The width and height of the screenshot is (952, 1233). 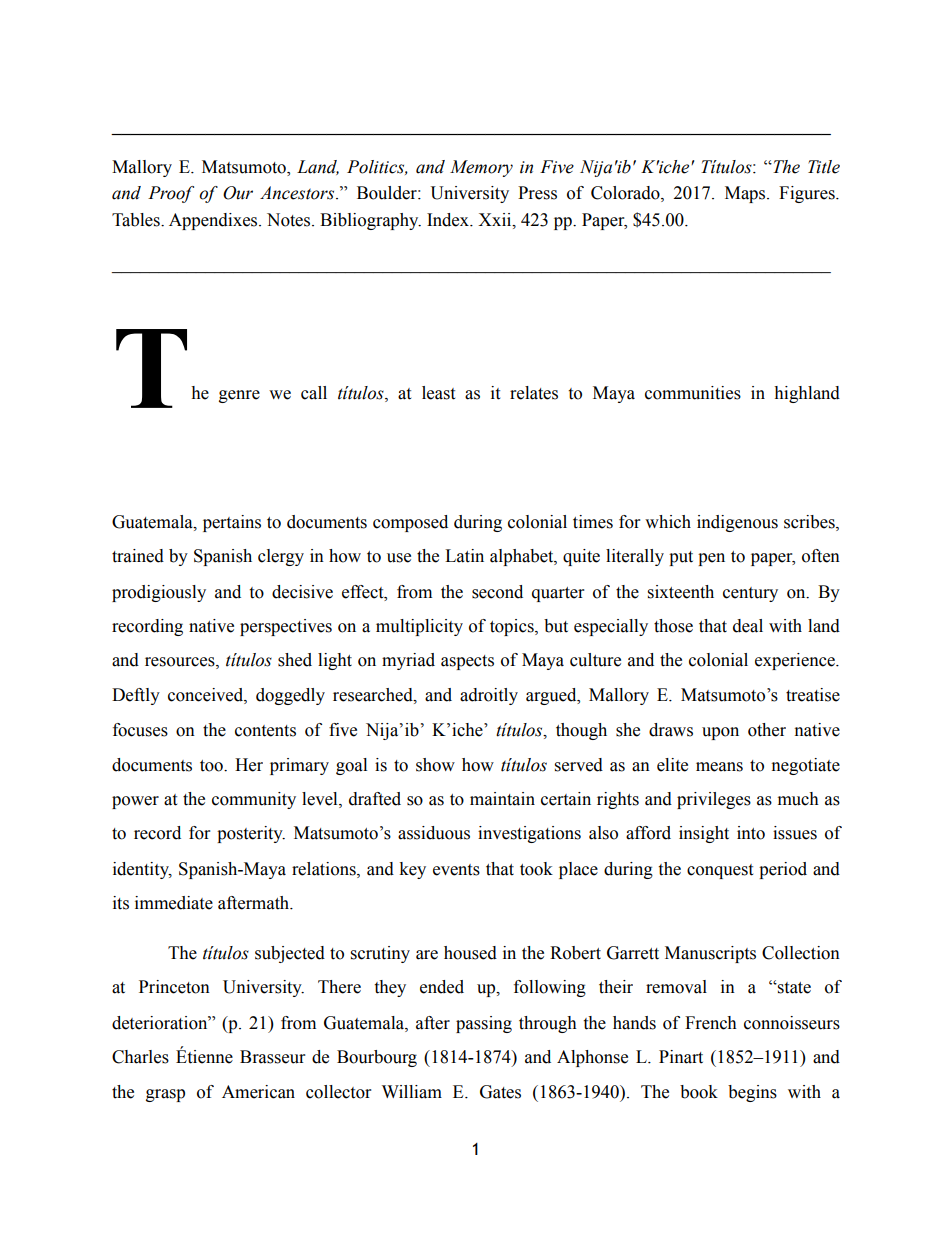 I want to click on Proof, so click(x=171, y=194).
